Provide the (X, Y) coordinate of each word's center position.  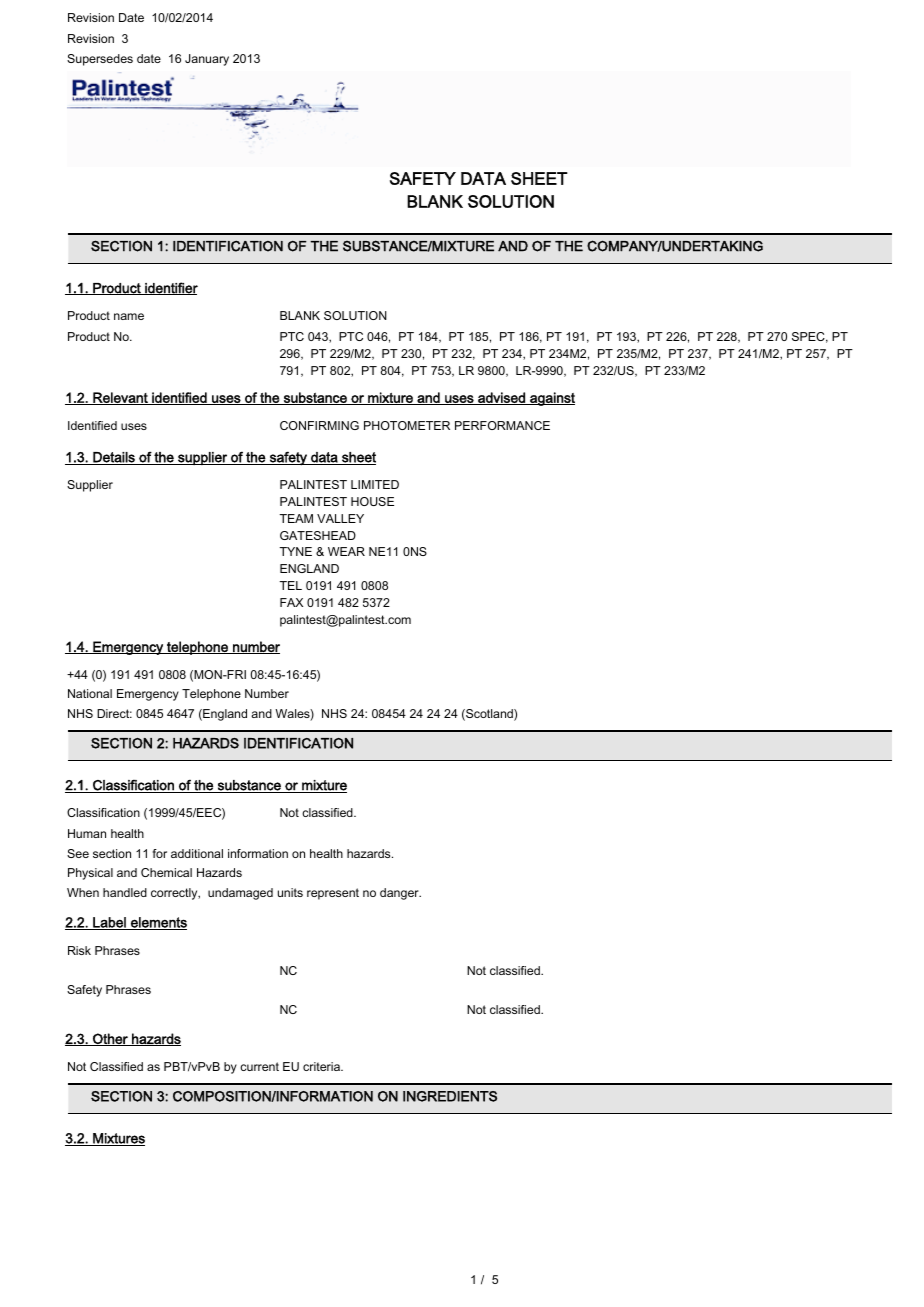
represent (333, 894)
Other (110, 1039)
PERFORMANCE (502, 425)
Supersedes (100, 60)
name (129, 316)
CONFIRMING (319, 425)
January (207, 60)
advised (501, 398)
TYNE (295, 551)
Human (87, 833)
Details (114, 458)
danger (400, 894)
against (551, 399)
